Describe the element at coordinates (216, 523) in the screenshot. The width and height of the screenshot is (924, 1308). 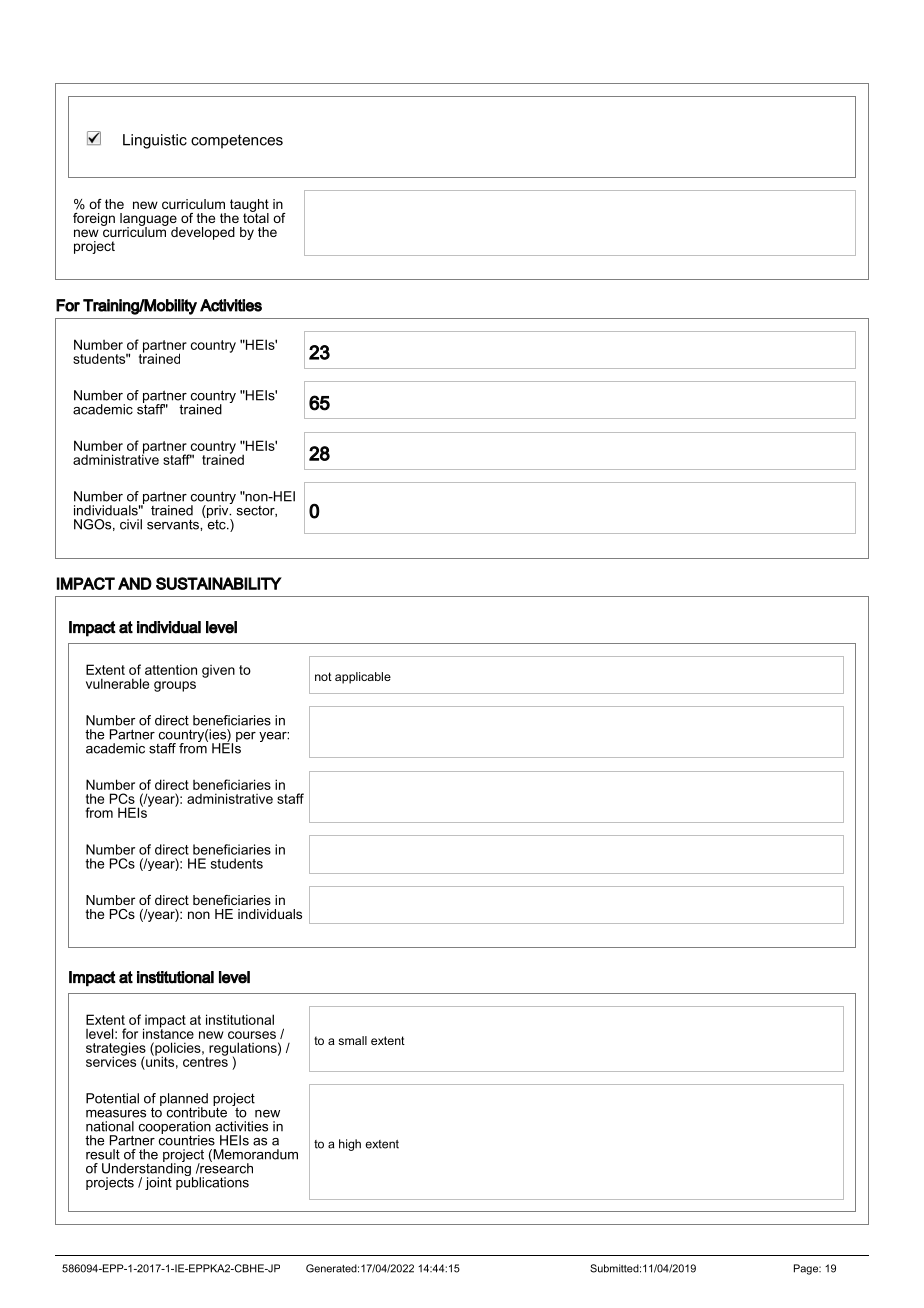
I see `etc` at that location.
